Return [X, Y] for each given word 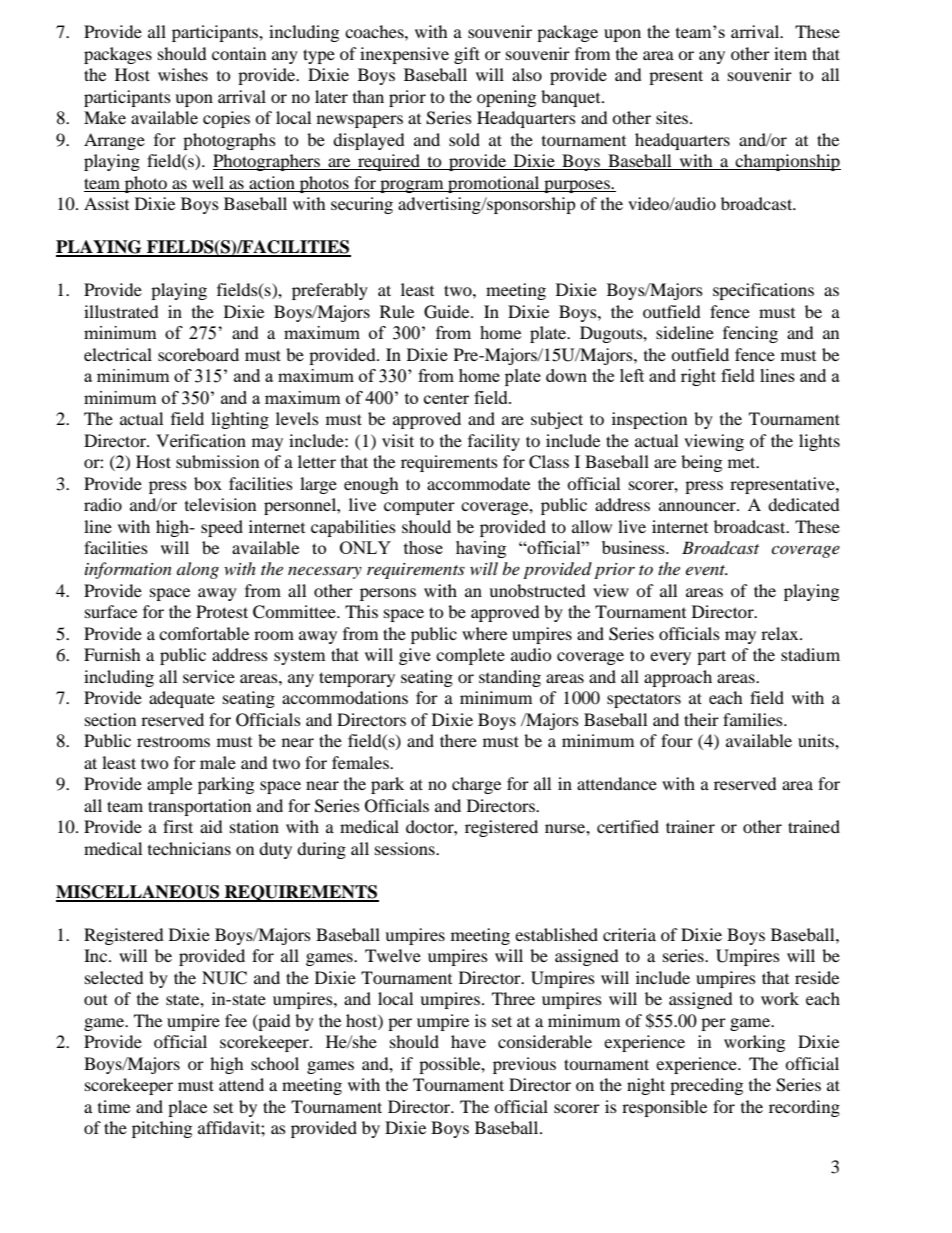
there [458, 740]
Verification [201, 440]
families [754, 719]
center [446, 398]
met [743, 462]
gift [467, 55]
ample [169, 785]
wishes [183, 74]
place [187, 1108]
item [790, 53]
